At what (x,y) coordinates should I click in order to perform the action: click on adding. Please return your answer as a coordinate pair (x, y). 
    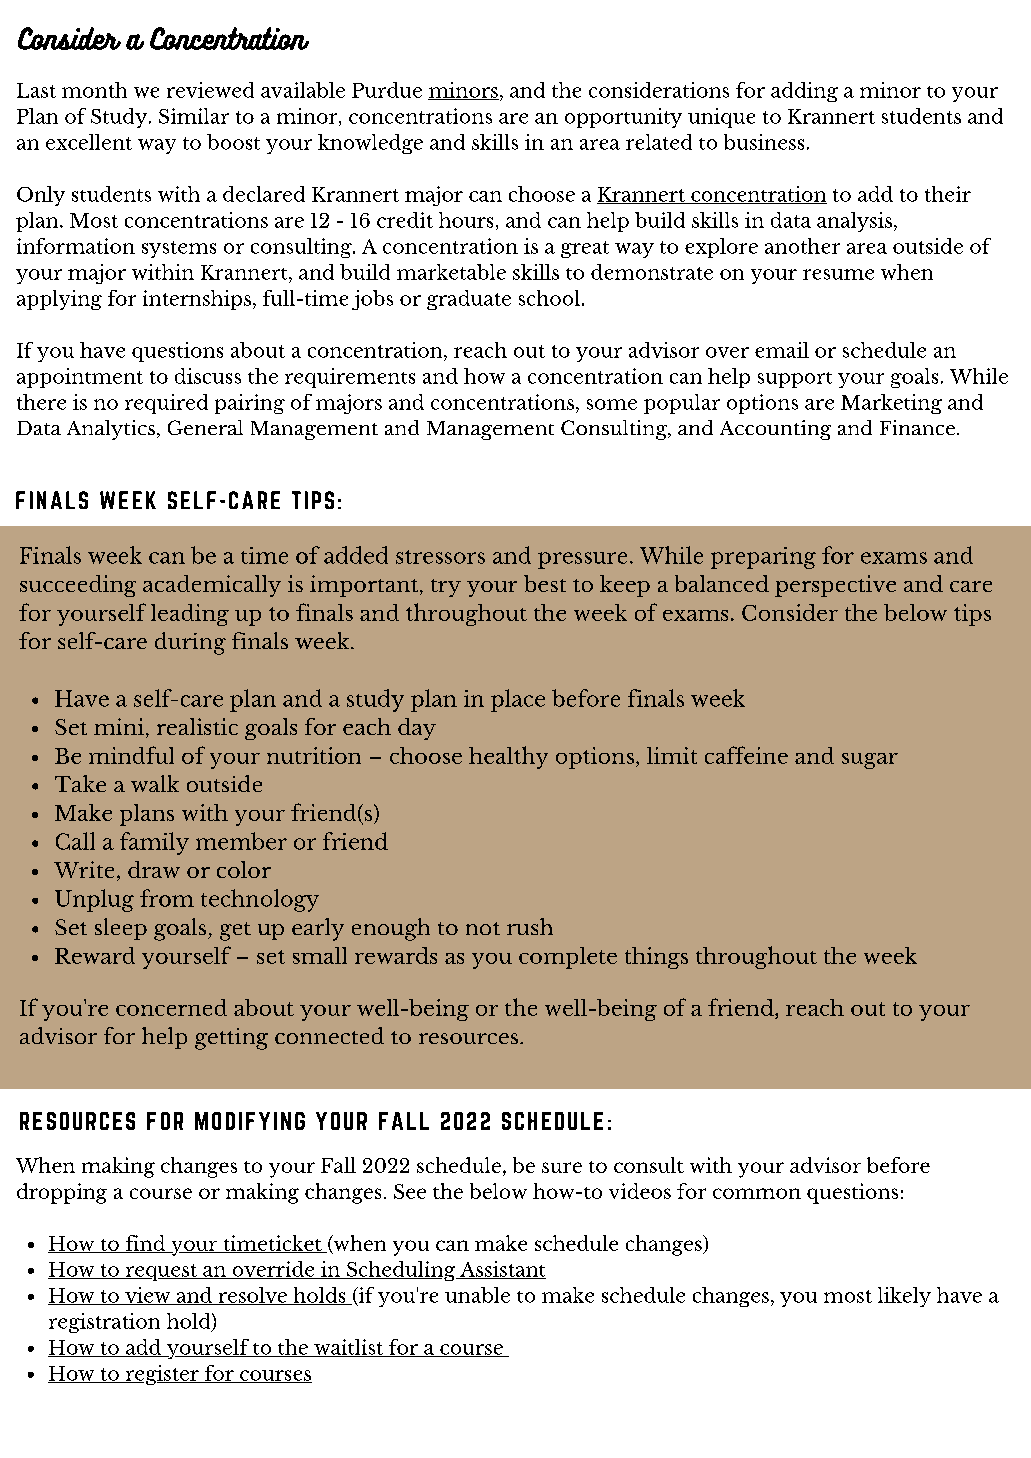
    Looking at the image, I should click on (804, 92).
